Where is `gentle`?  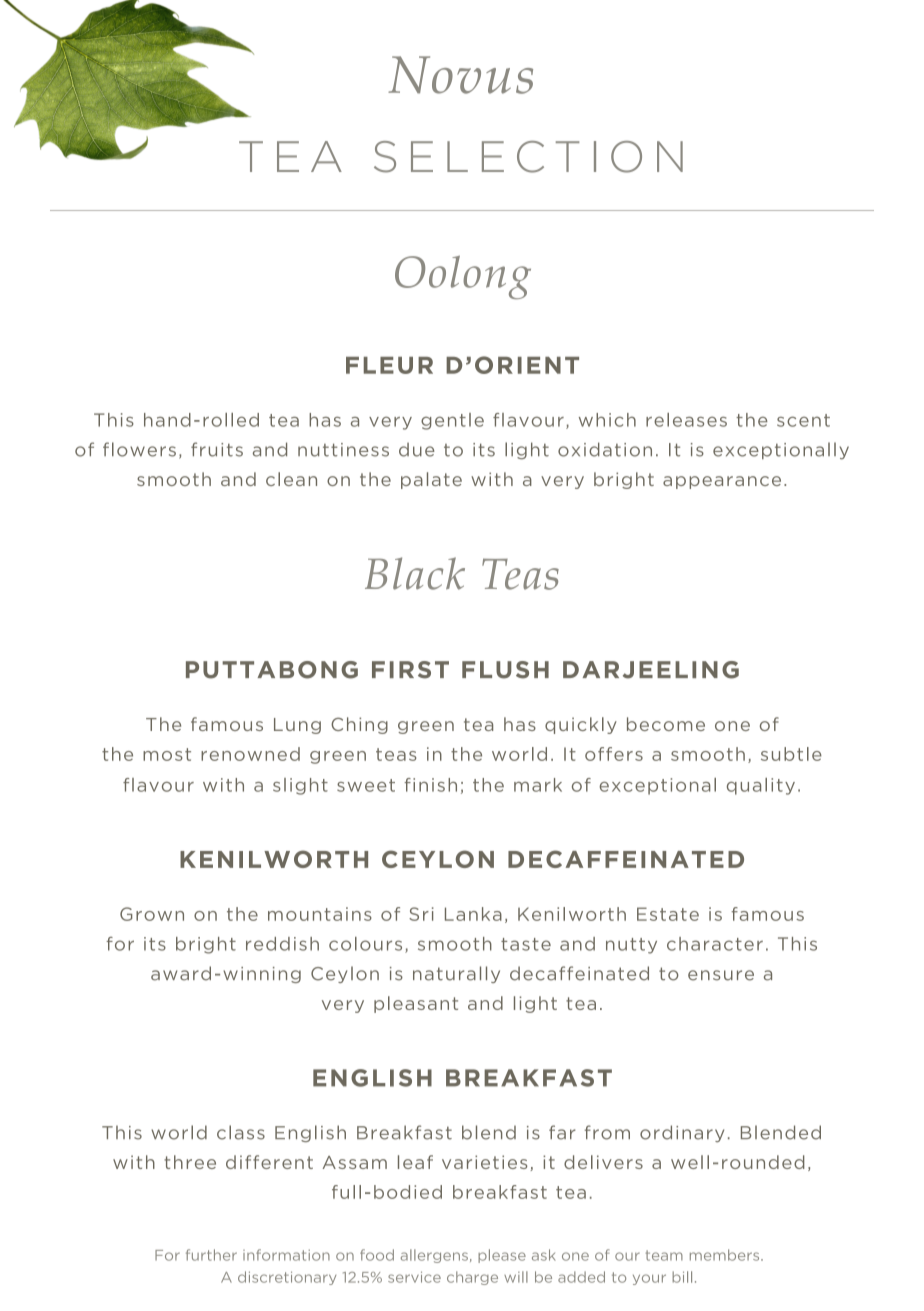 gentle is located at coordinates (452, 421).
